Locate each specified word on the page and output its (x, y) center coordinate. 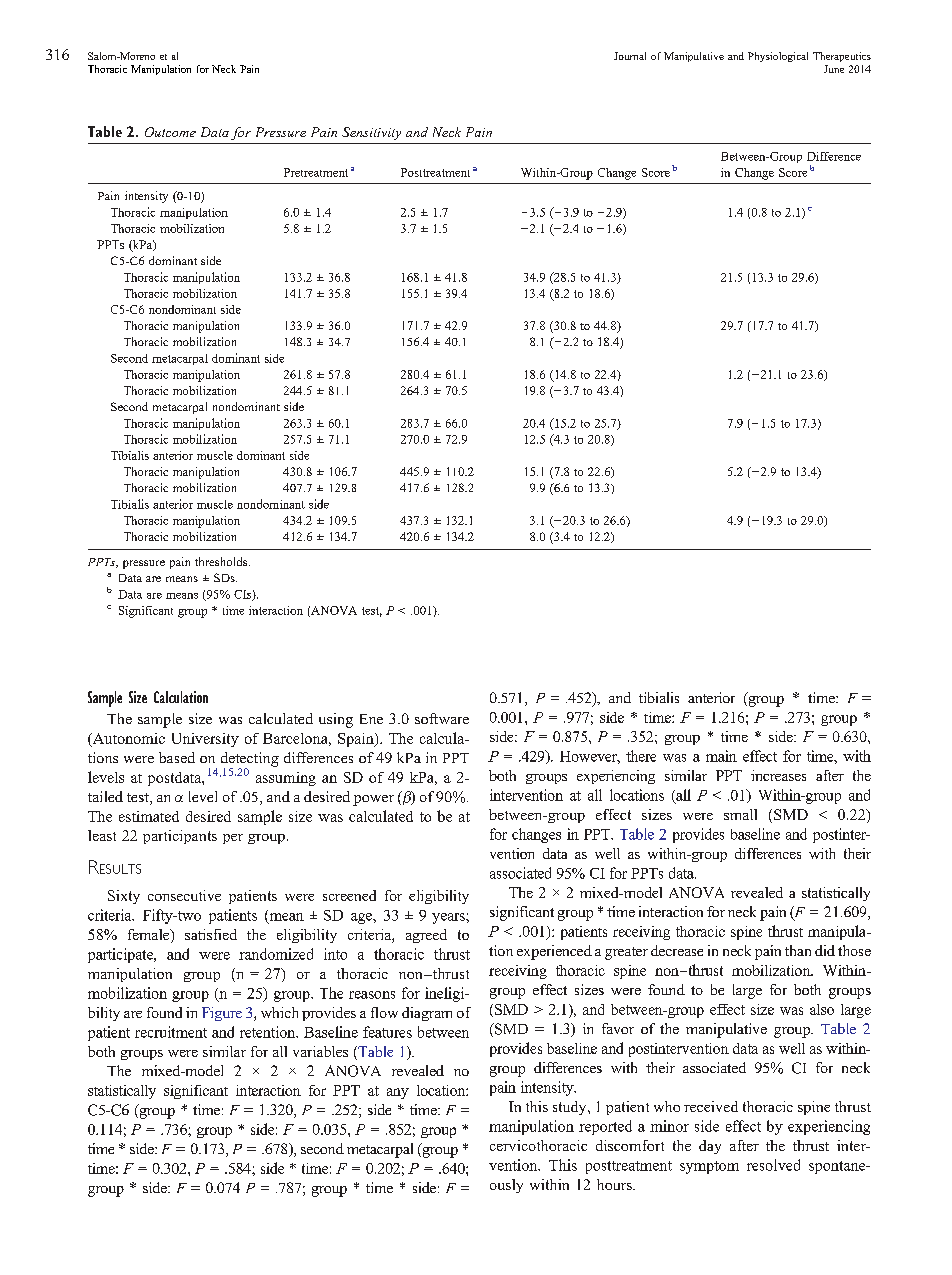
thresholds (222, 561)
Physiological (778, 57)
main (721, 756)
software (442, 718)
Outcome (170, 132)
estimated (149, 816)
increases (778, 775)
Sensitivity (371, 133)
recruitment (171, 1032)
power (373, 800)
